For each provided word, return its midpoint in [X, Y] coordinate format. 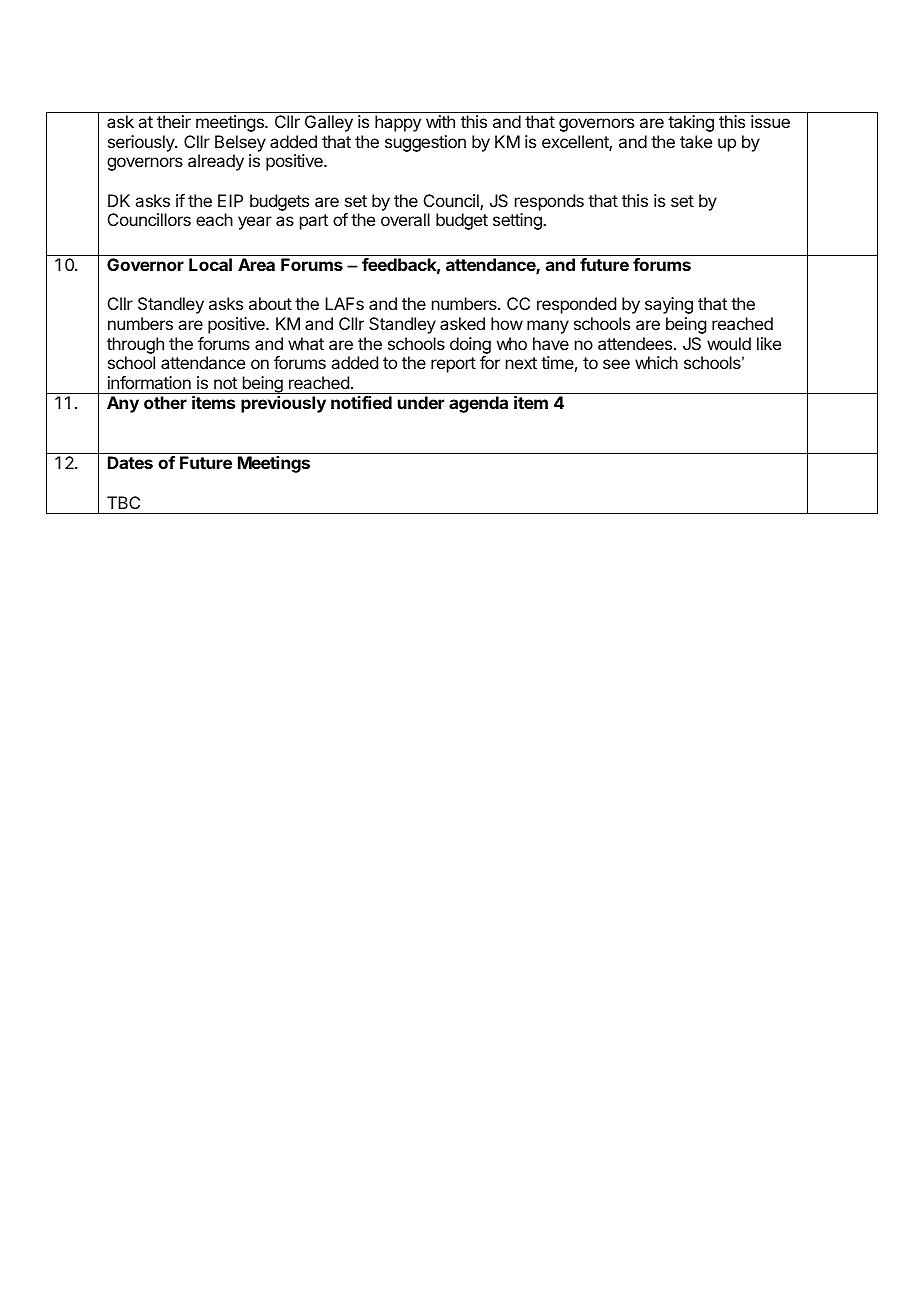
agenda [478, 404]
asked [462, 323]
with [440, 121]
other [165, 402]
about [270, 303]
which [656, 362]
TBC [123, 502]
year [255, 223]
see [616, 364]
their [174, 121]
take [696, 141]
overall [405, 219]
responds [549, 202]
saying [669, 305]
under [421, 402]
